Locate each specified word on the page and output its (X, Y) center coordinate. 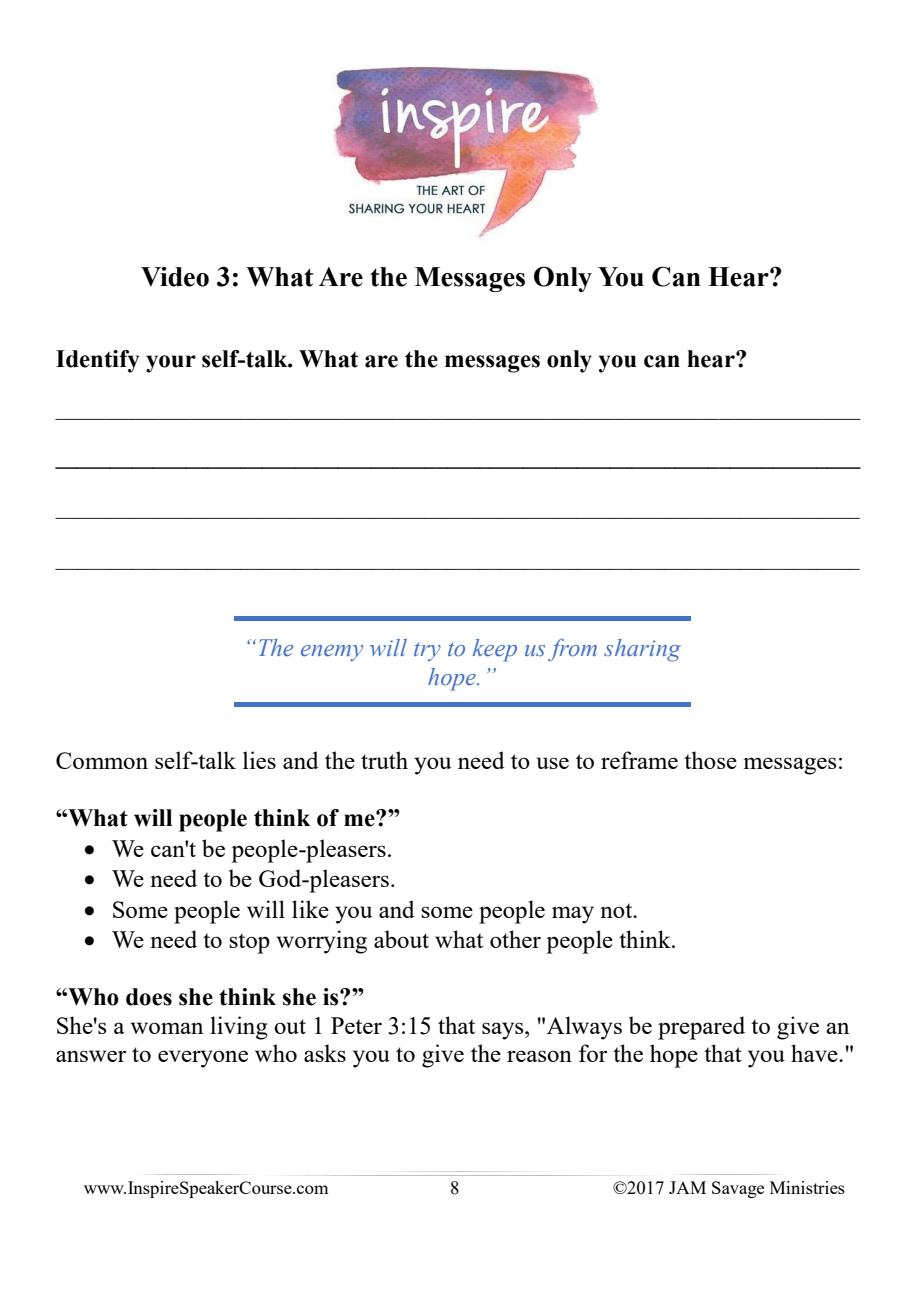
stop (249, 943)
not (617, 910)
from (572, 650)
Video (175, 277)
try (427, 651)
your (171, 364)
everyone (203, 1059)
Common (102, 760)
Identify (97, 361)
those (710, 760)
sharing (642, 650)
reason (539, 1056)
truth (384, 760)
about (401, 939)
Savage (738, 1189)
